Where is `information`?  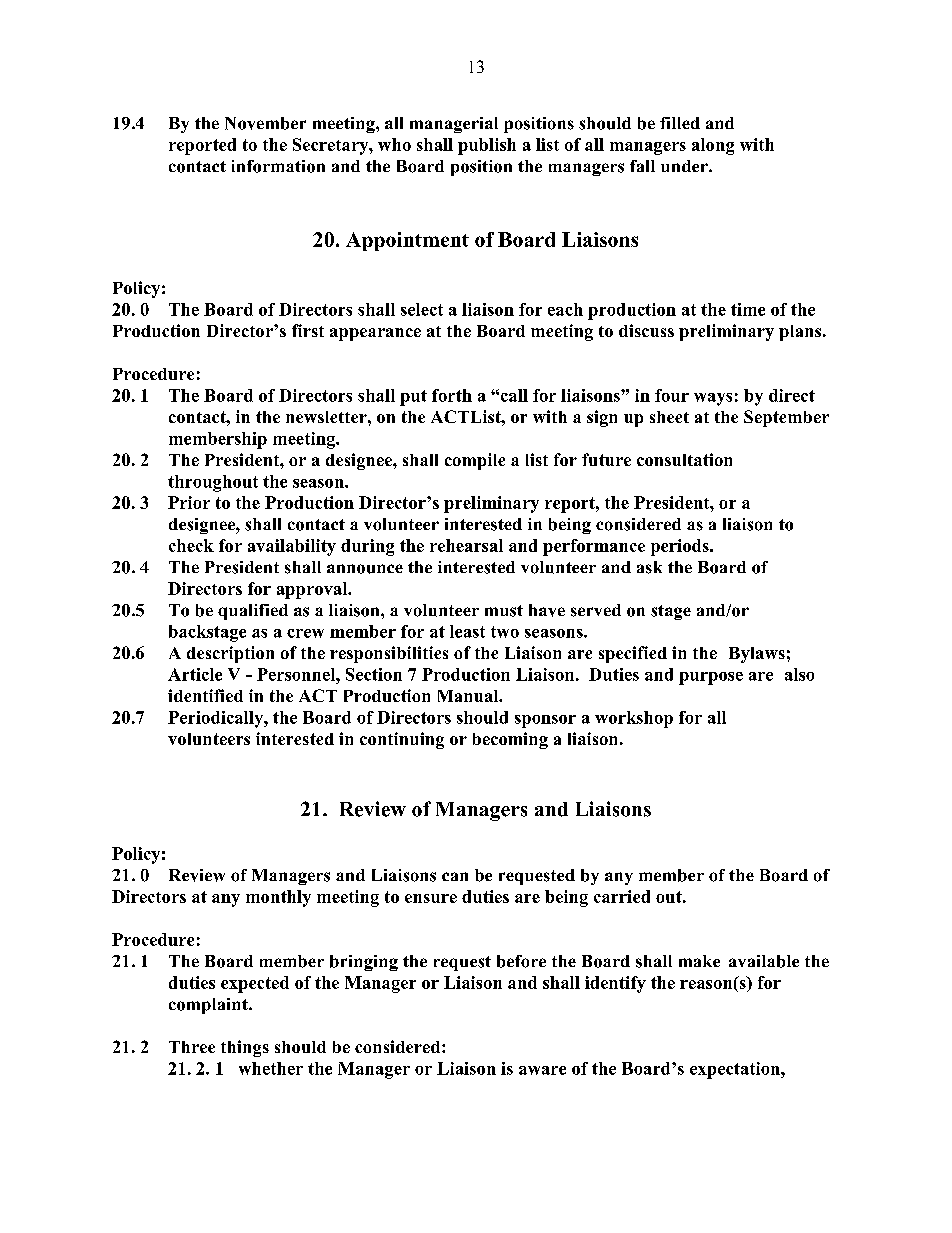
information is located at coordinates (278, 166).
